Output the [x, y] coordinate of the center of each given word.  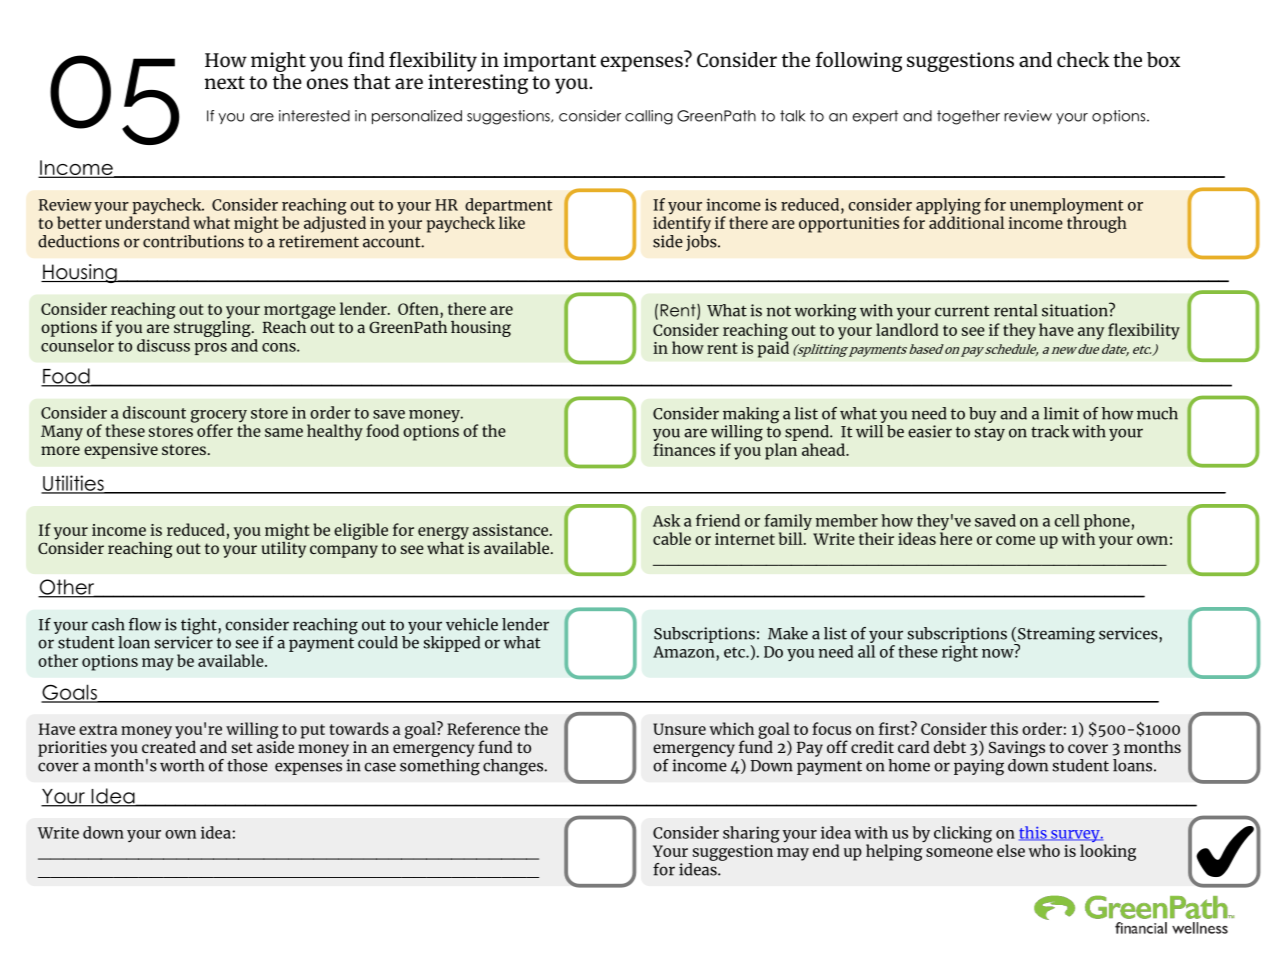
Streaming [1055, 636]
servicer [184, 641]
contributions [193, 241]
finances [684, 449]
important [549, 62]
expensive [121, 451]
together [968, 117]
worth [182, 765]
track [1050, 431]
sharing [751, 834]
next [225, 82]
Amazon [685, 652]
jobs [702, 241]
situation [1076, 310]
